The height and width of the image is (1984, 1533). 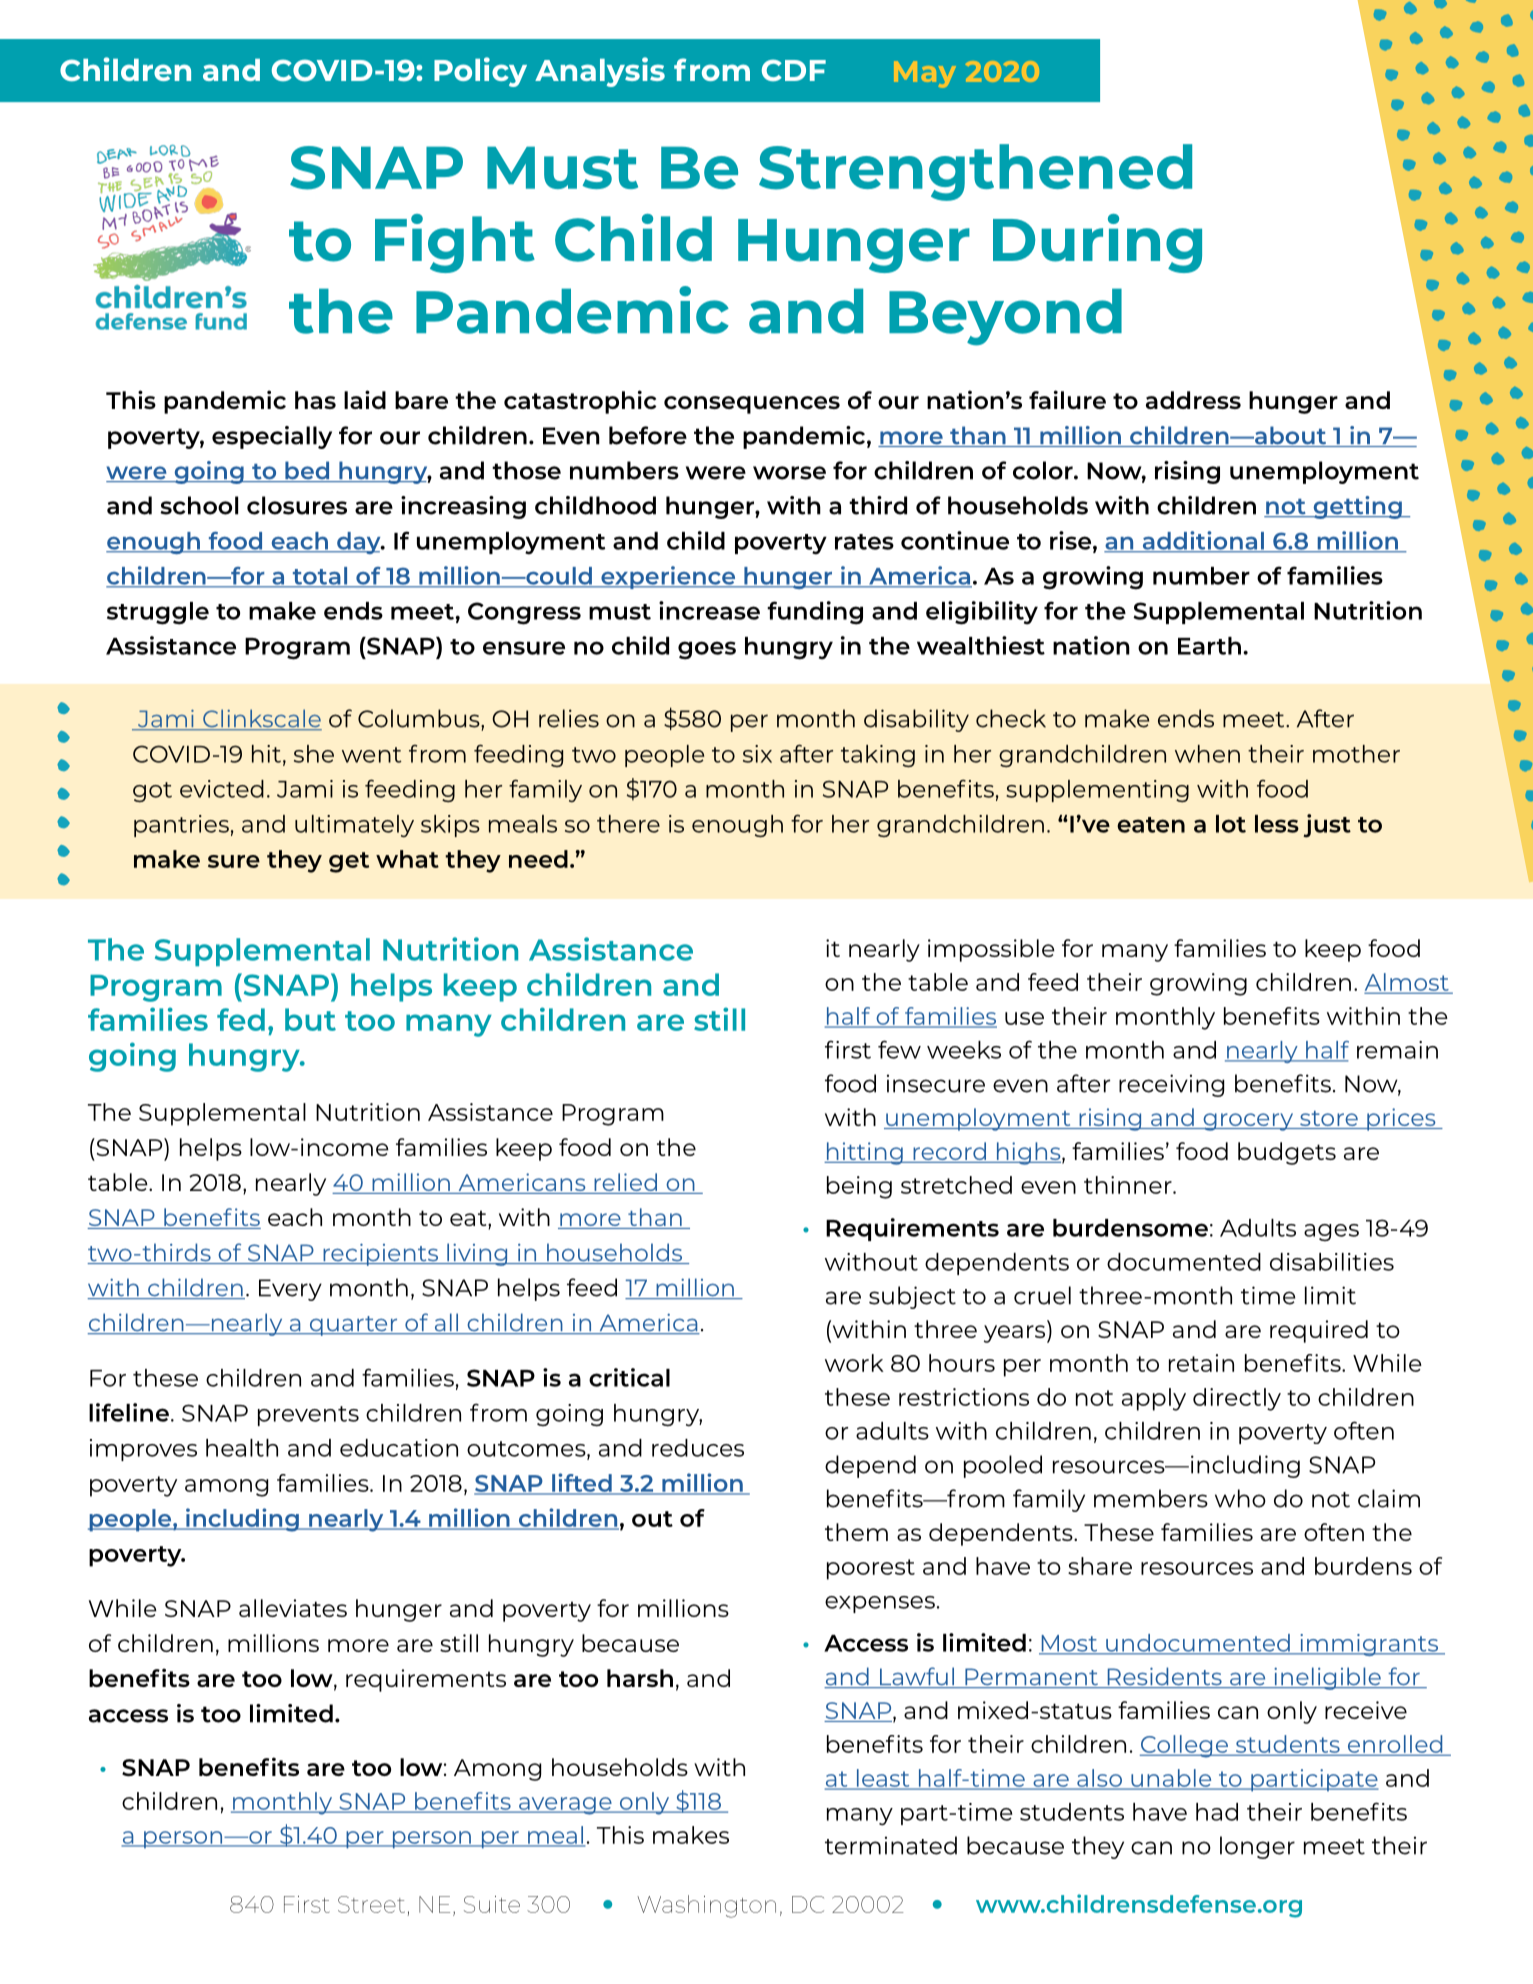 What do you see at coordinates (794, 70) in the image?
I see `CDF` at bounding box center [794, 70].
